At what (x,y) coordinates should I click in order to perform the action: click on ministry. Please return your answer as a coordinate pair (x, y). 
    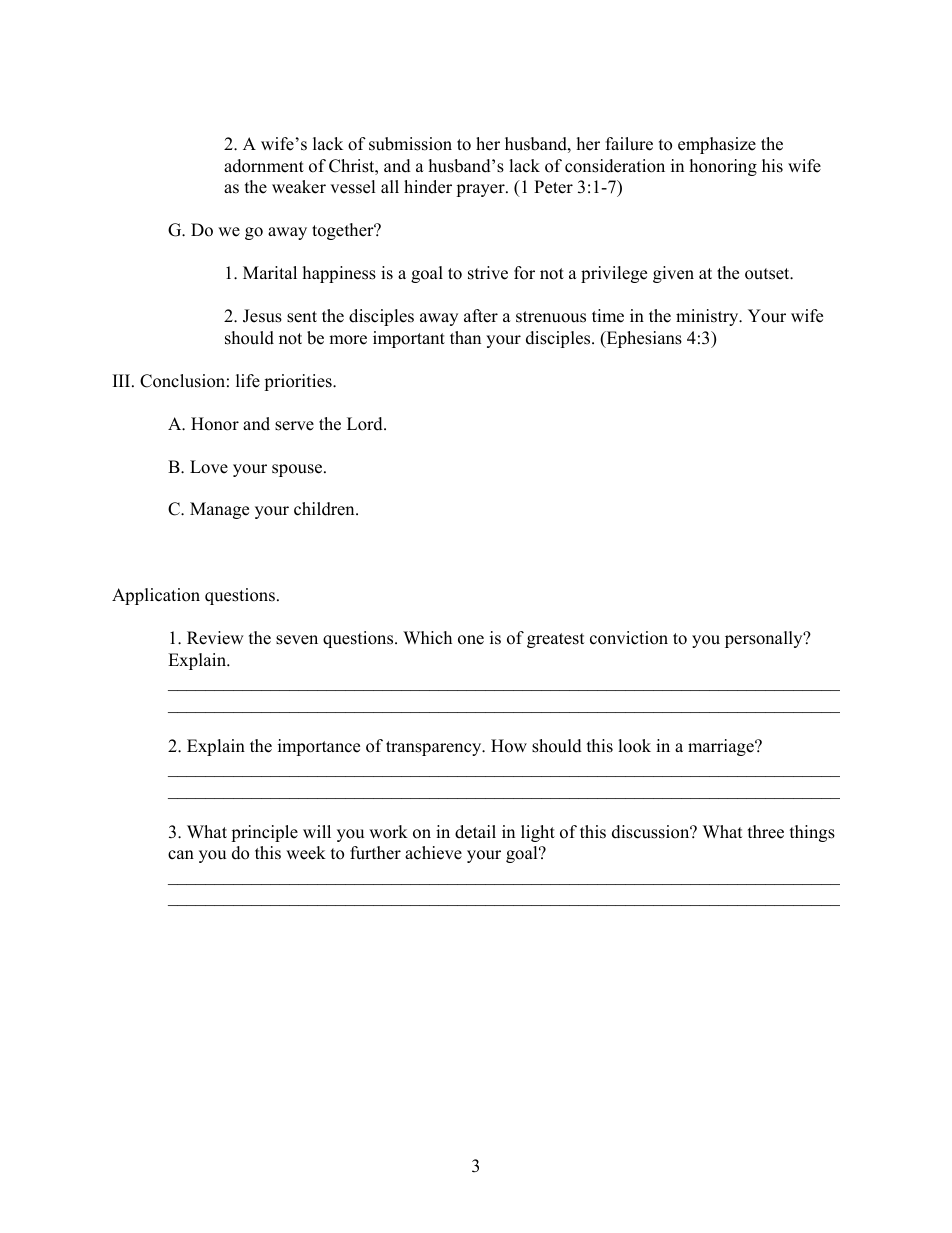
    Looking at the image, I should click on (708, 317).
